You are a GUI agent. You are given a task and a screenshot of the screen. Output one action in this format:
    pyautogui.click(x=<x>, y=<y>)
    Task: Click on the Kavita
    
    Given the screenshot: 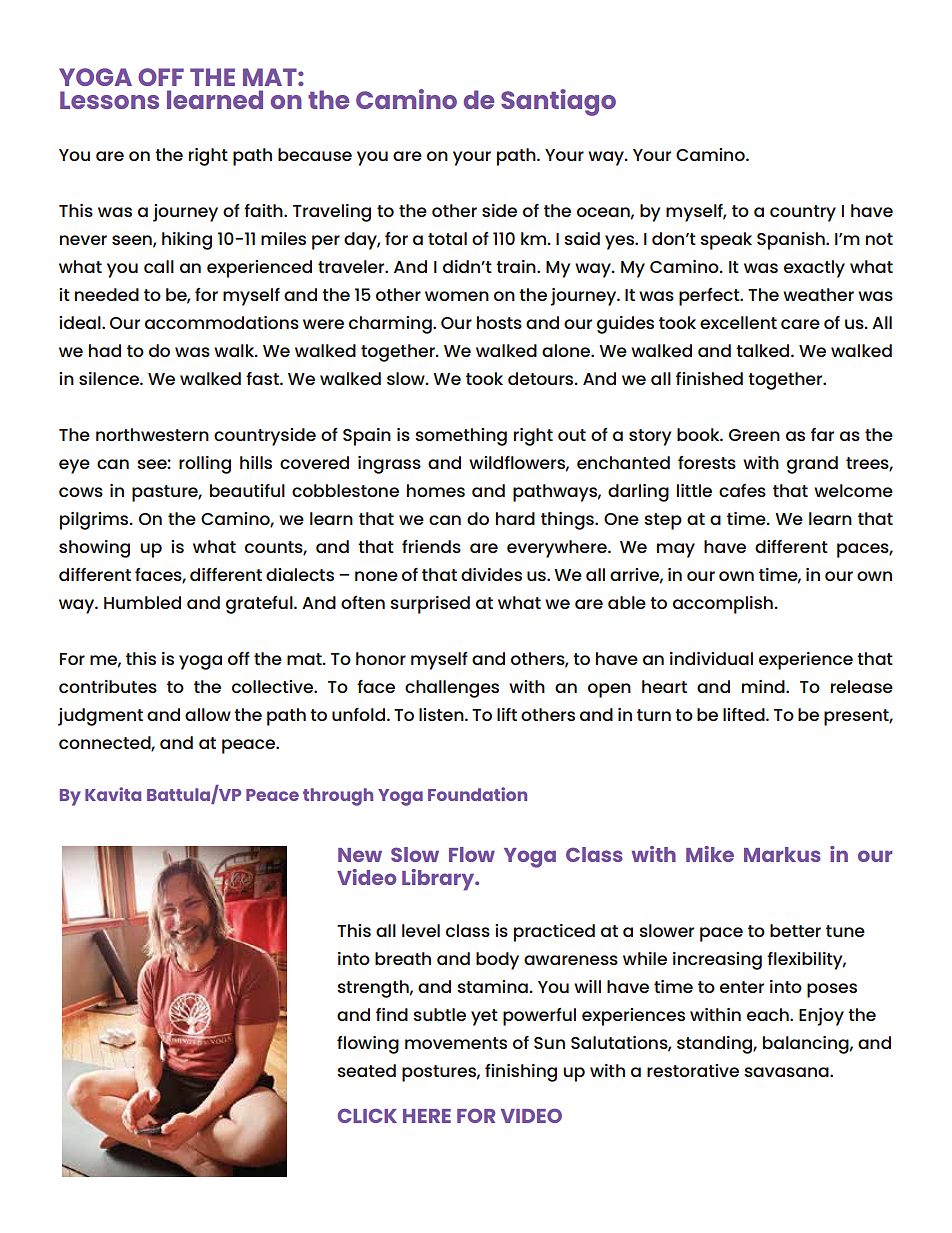 What is the action you would take?
    pyautogui.click(x=113, y=794)
